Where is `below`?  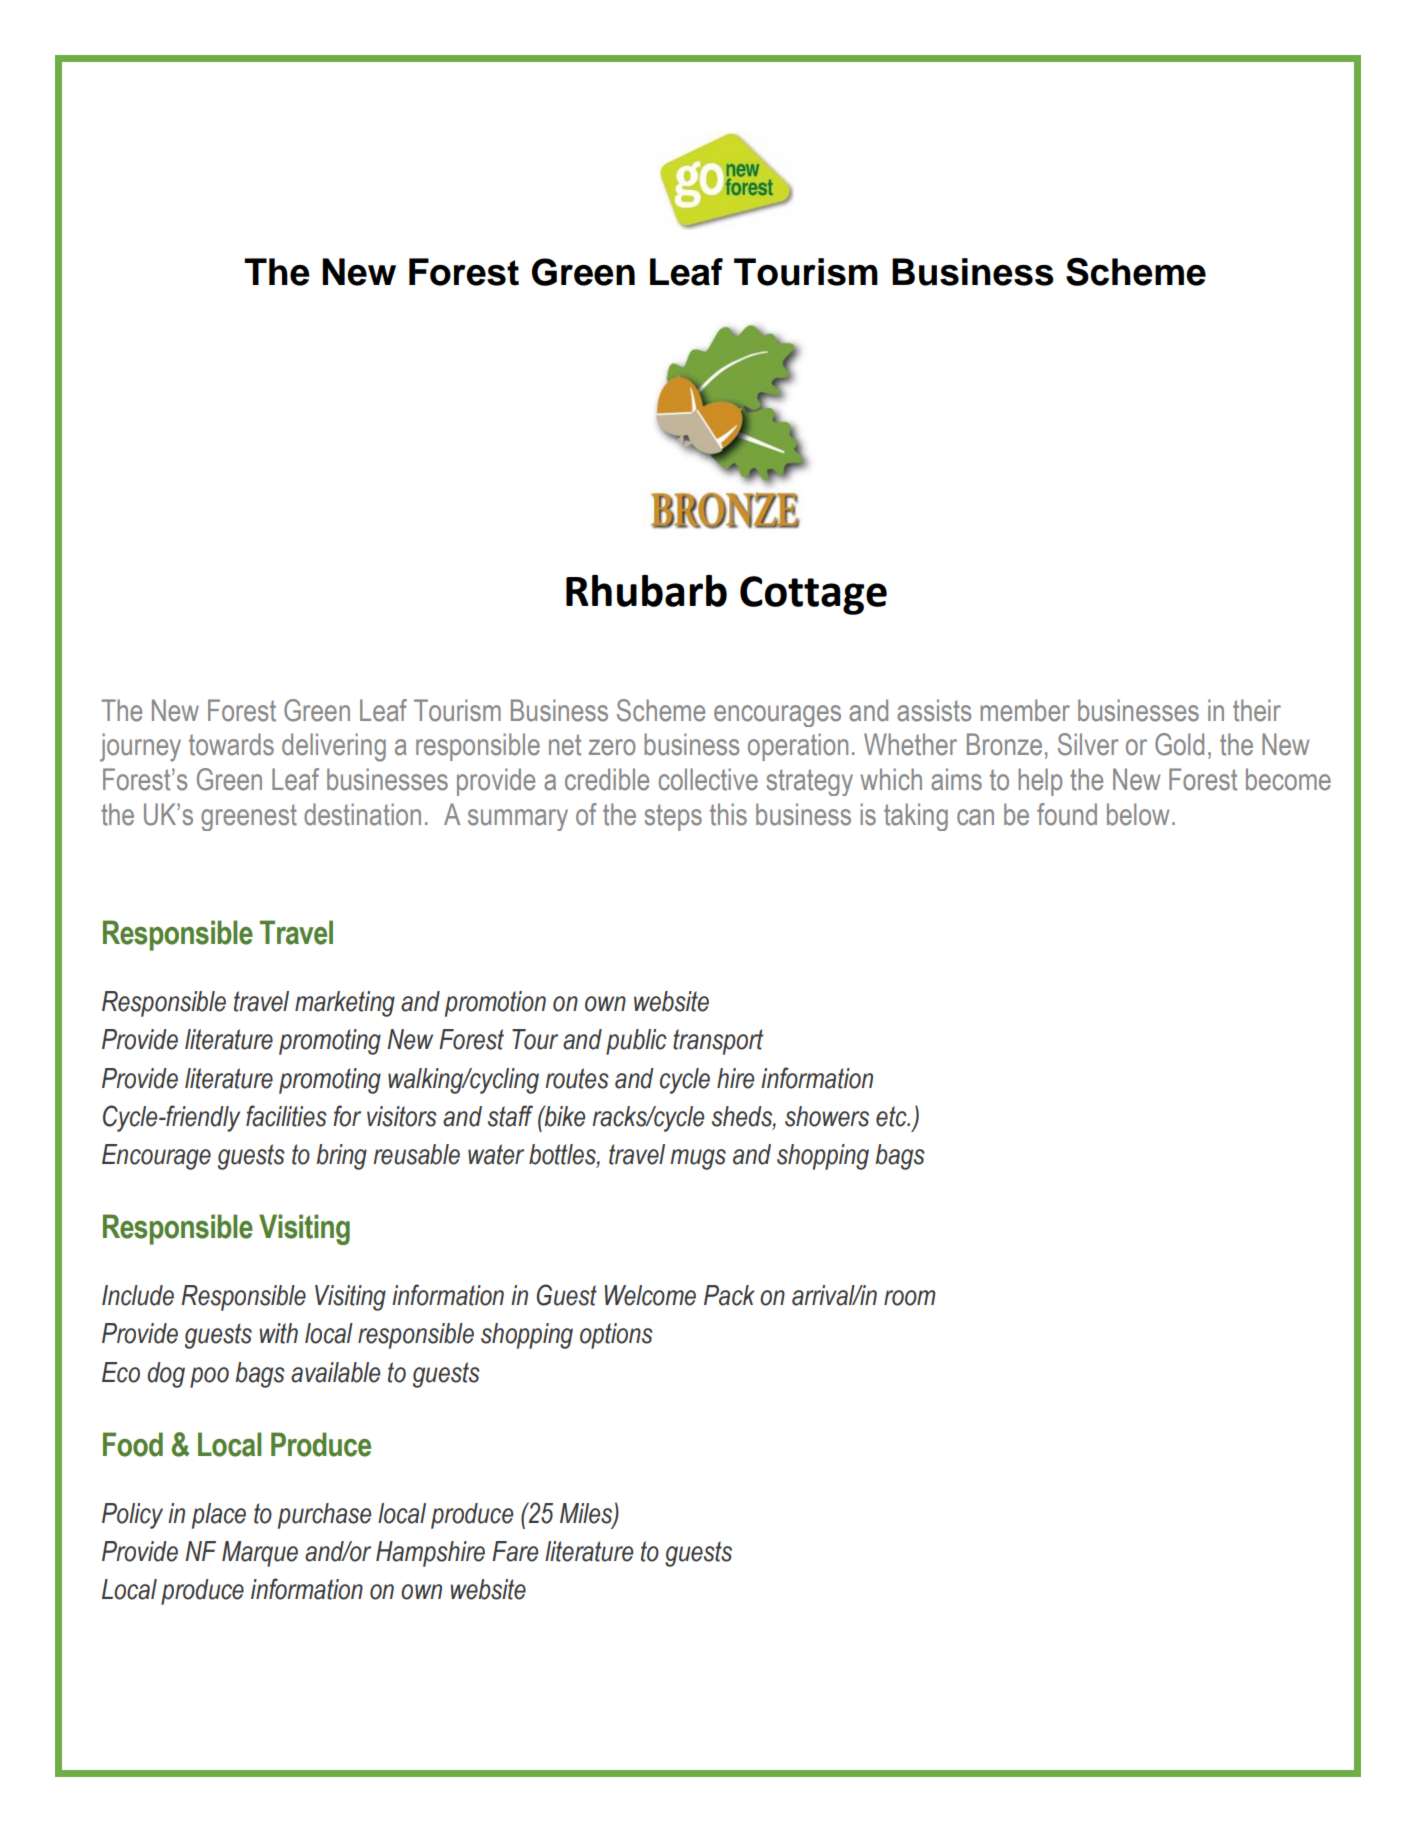
below is located at coordinates (1138, 814).
